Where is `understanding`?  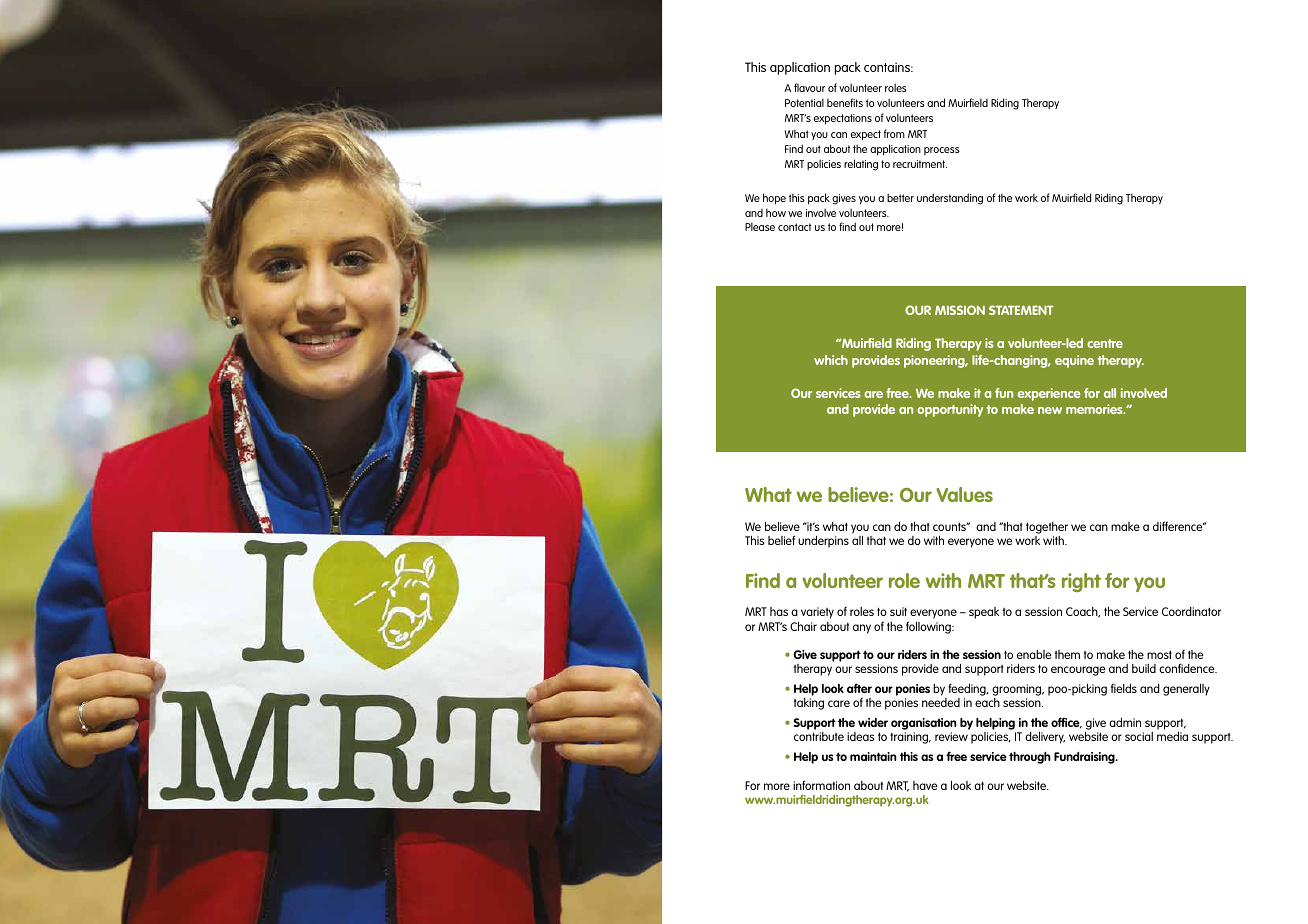 understanding is located at coordinates (950, 199).
